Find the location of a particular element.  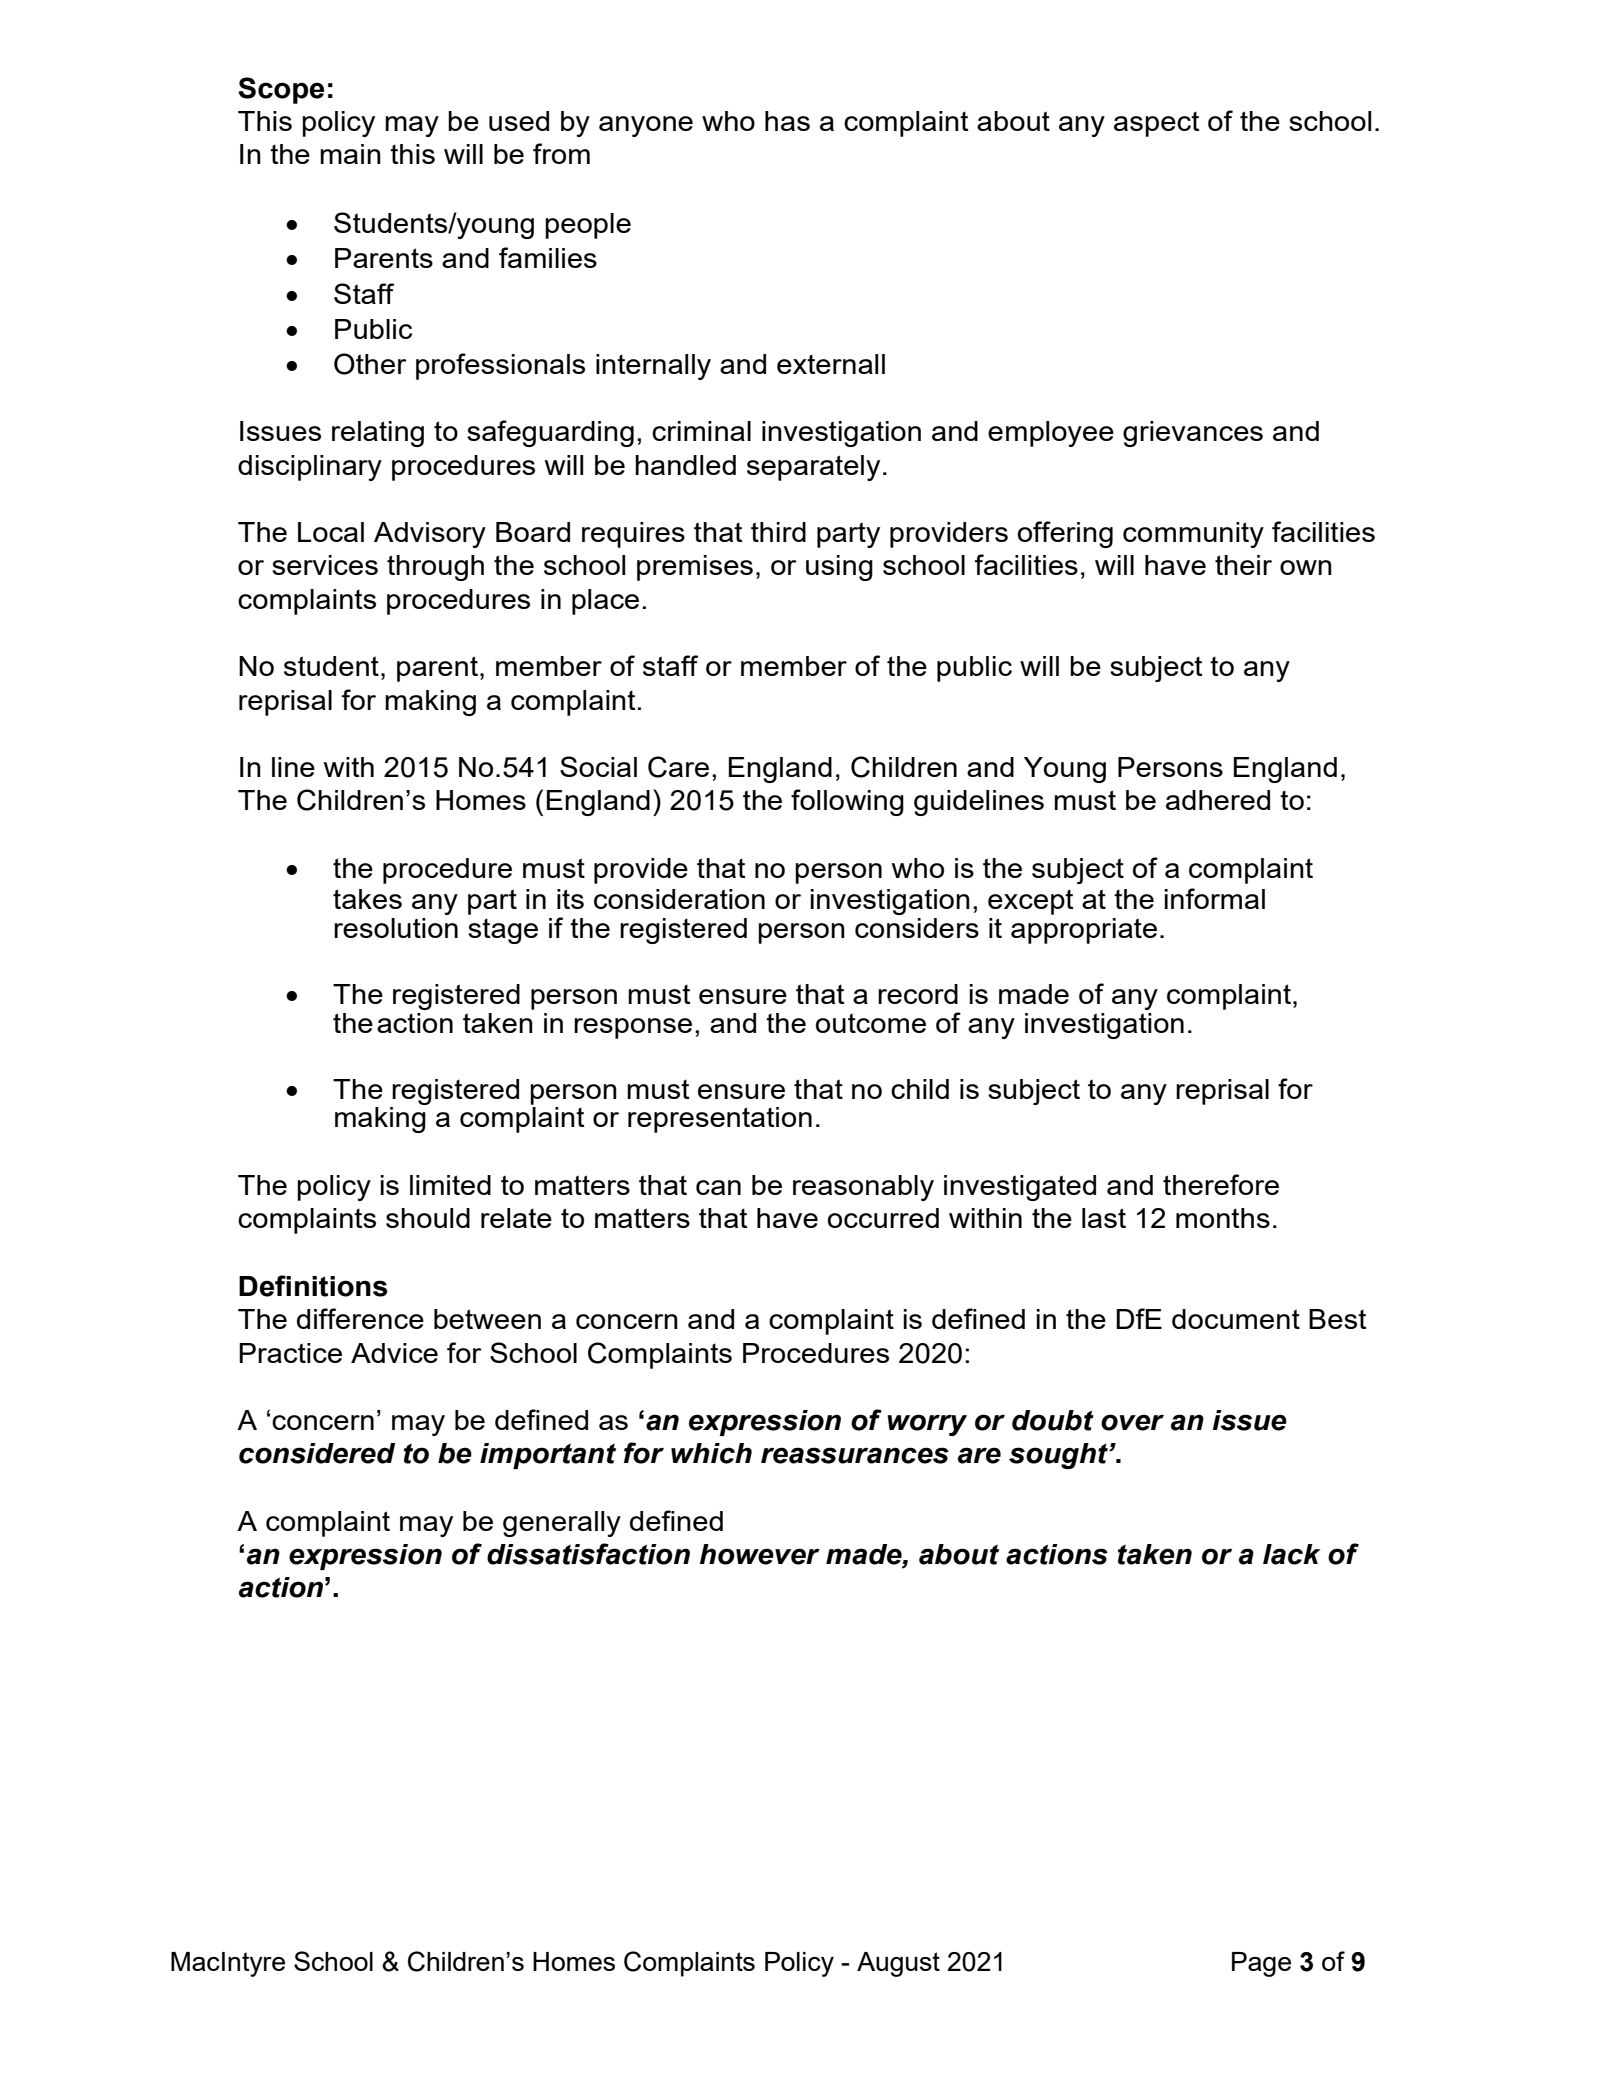

resolution is located at coordinates (396, 928).
